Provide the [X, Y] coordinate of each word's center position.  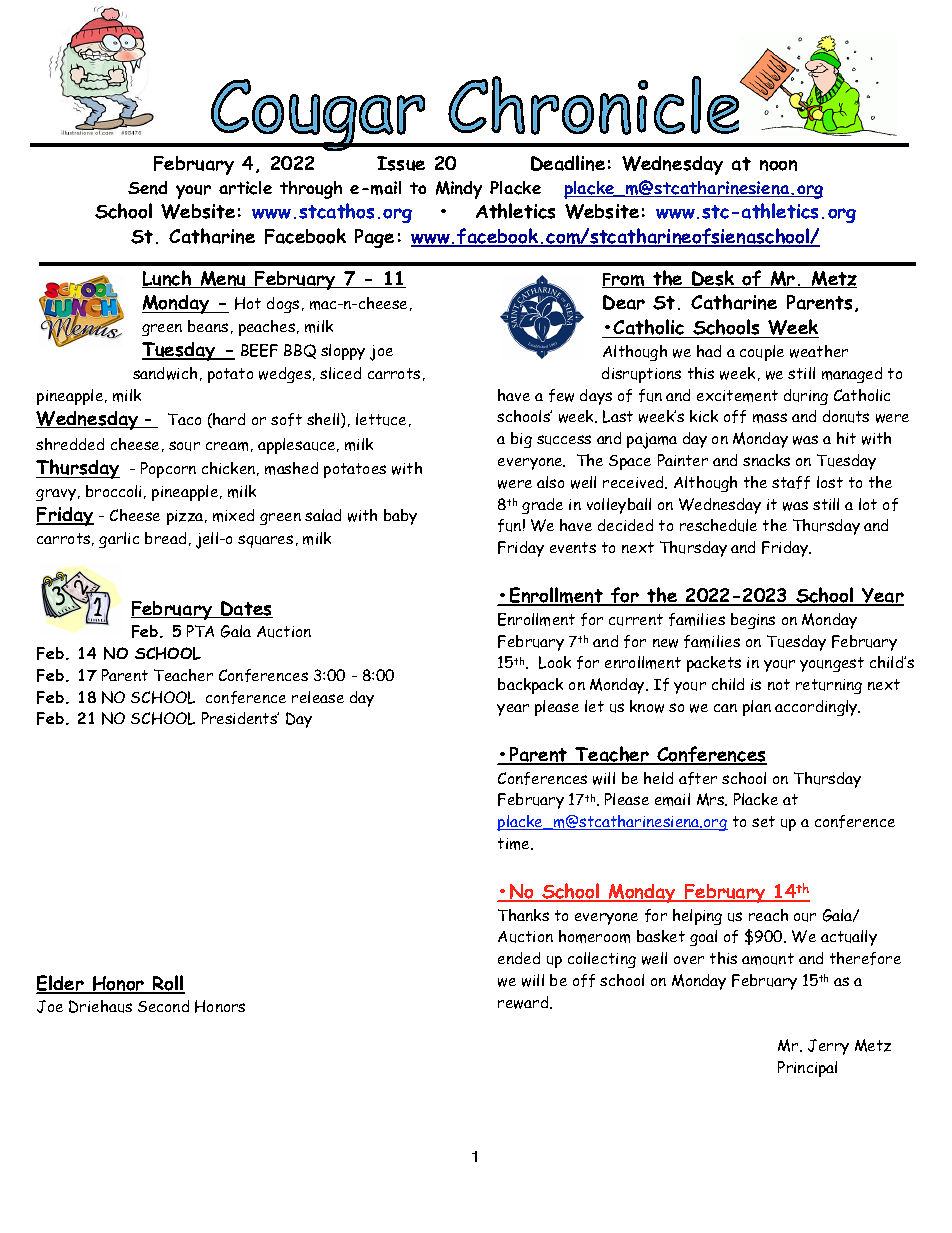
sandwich [165, 373]
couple [762, 353]
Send [147, 188]
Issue [401, 163]
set [763, 821]
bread [165, 538]
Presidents [240, 718]
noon [778, 165]
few [561, 395]
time [515, 844]
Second [163, 1006]
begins [753, 621]
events [573, 547]
